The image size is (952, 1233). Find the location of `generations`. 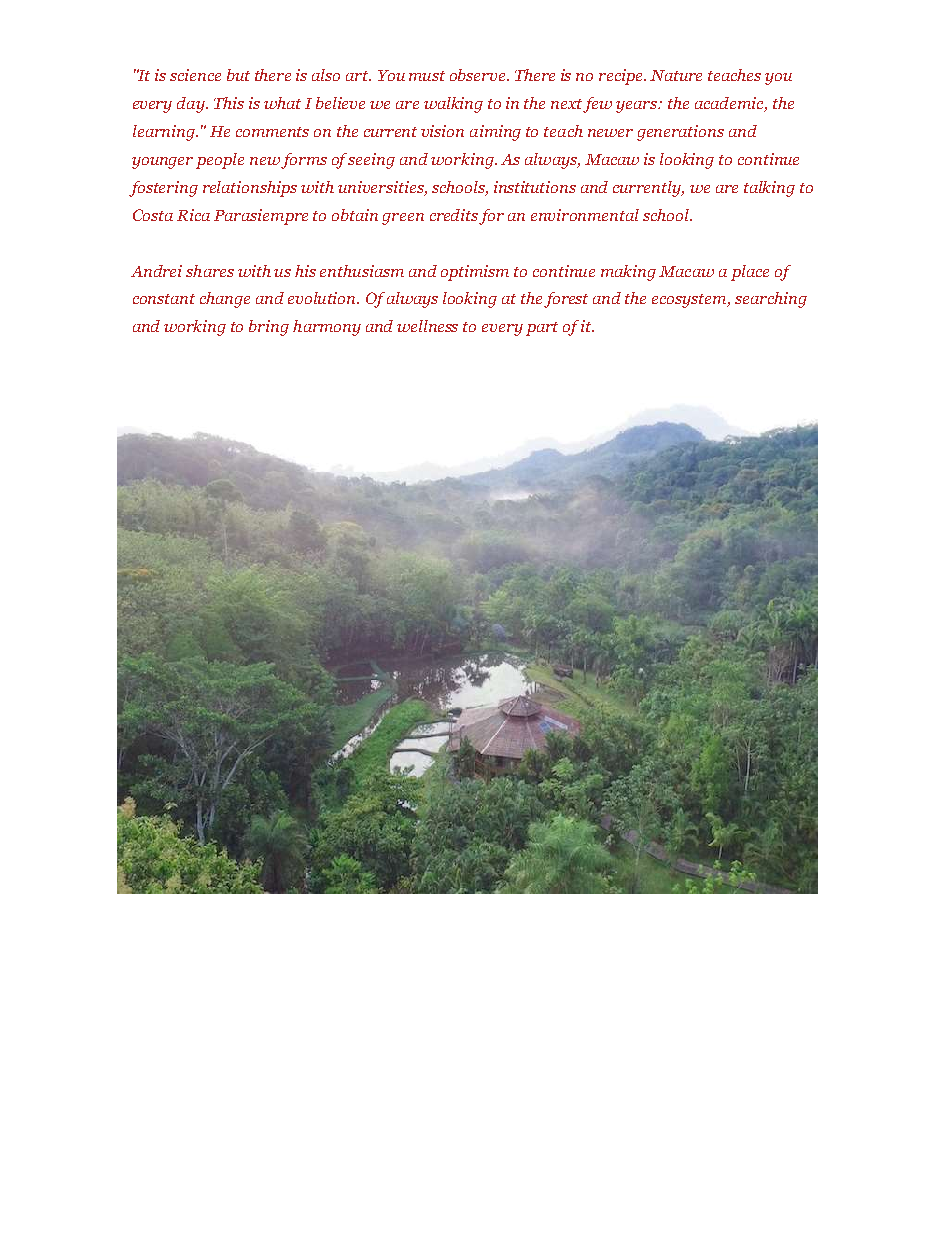

generations is located at coordinates (680, 133).
